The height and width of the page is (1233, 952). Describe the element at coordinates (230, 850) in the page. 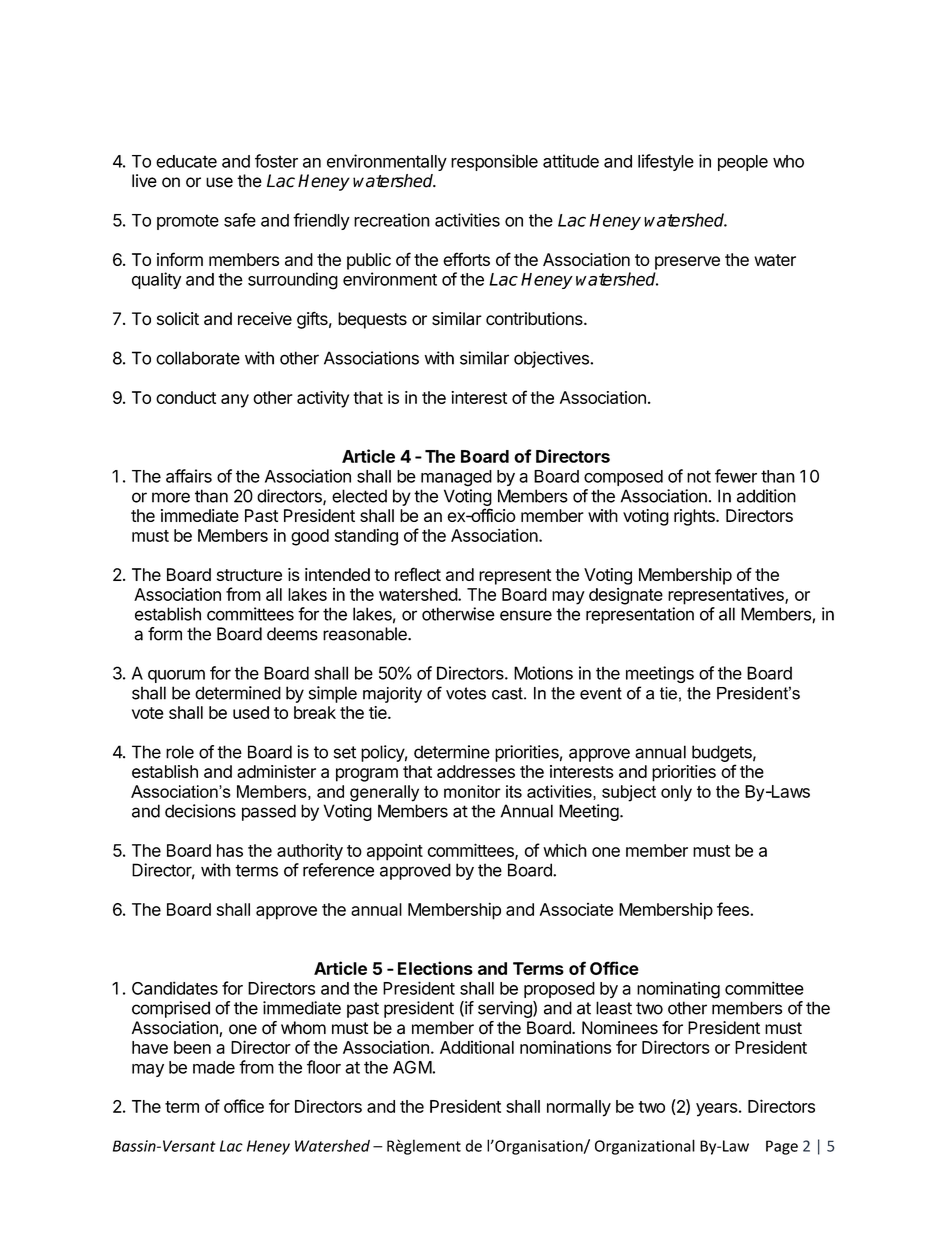

I see `has` at that location.
